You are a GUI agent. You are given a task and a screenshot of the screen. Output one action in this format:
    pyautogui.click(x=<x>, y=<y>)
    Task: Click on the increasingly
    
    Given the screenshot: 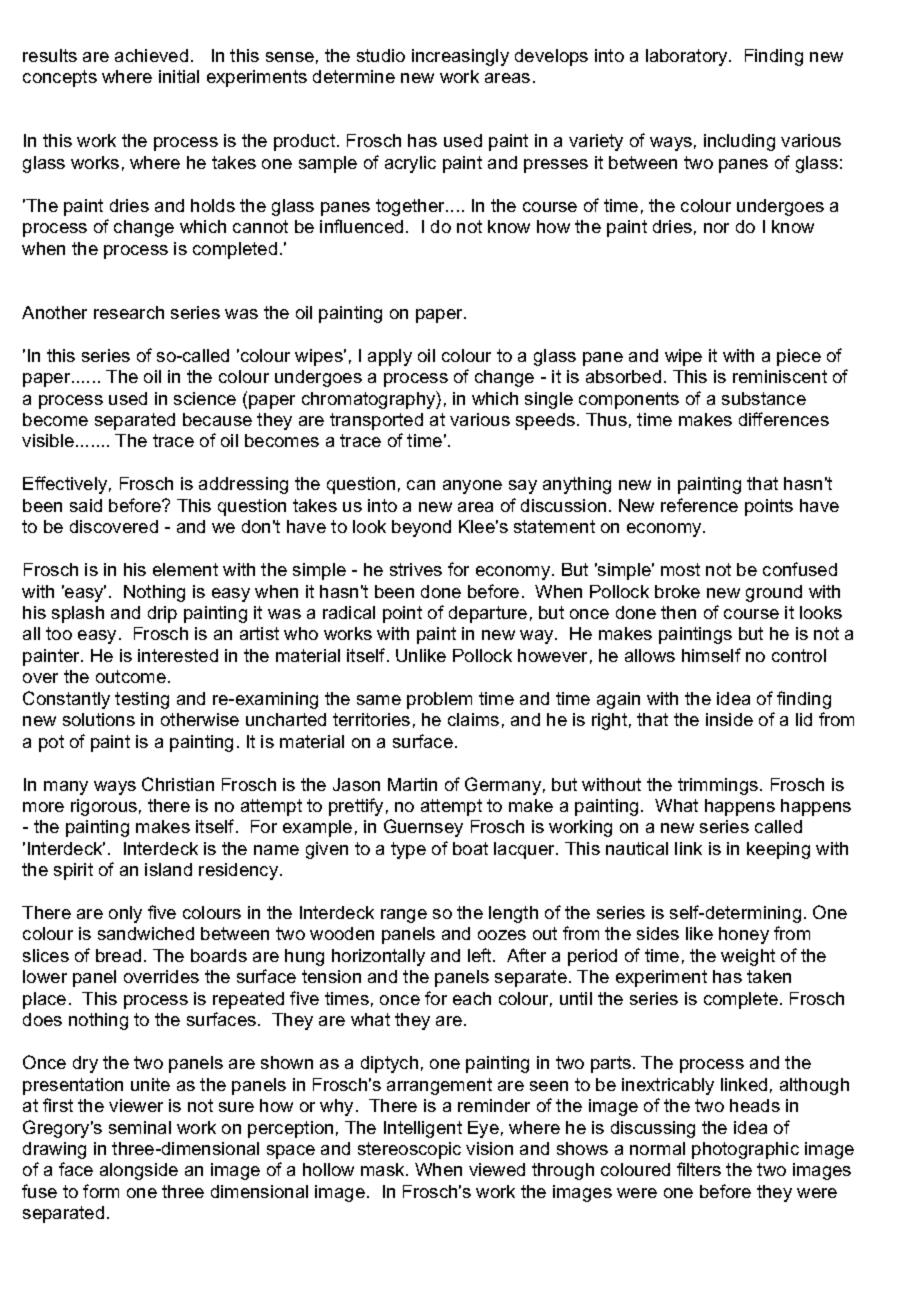 What is the action you would take?
    pyautogui.click(x=460, y=57)
